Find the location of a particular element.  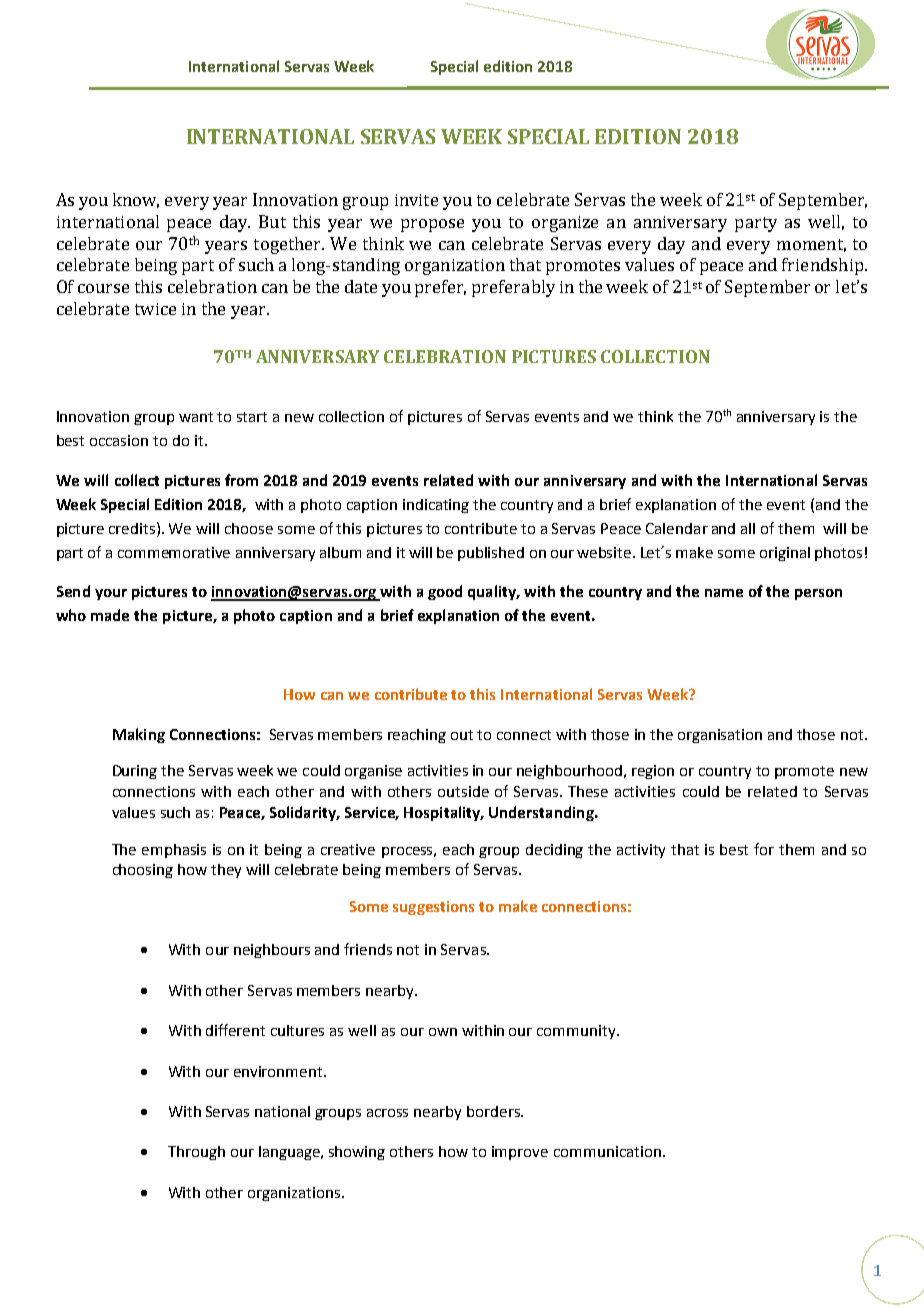

suggestions is located at coordinates (433, 908).
